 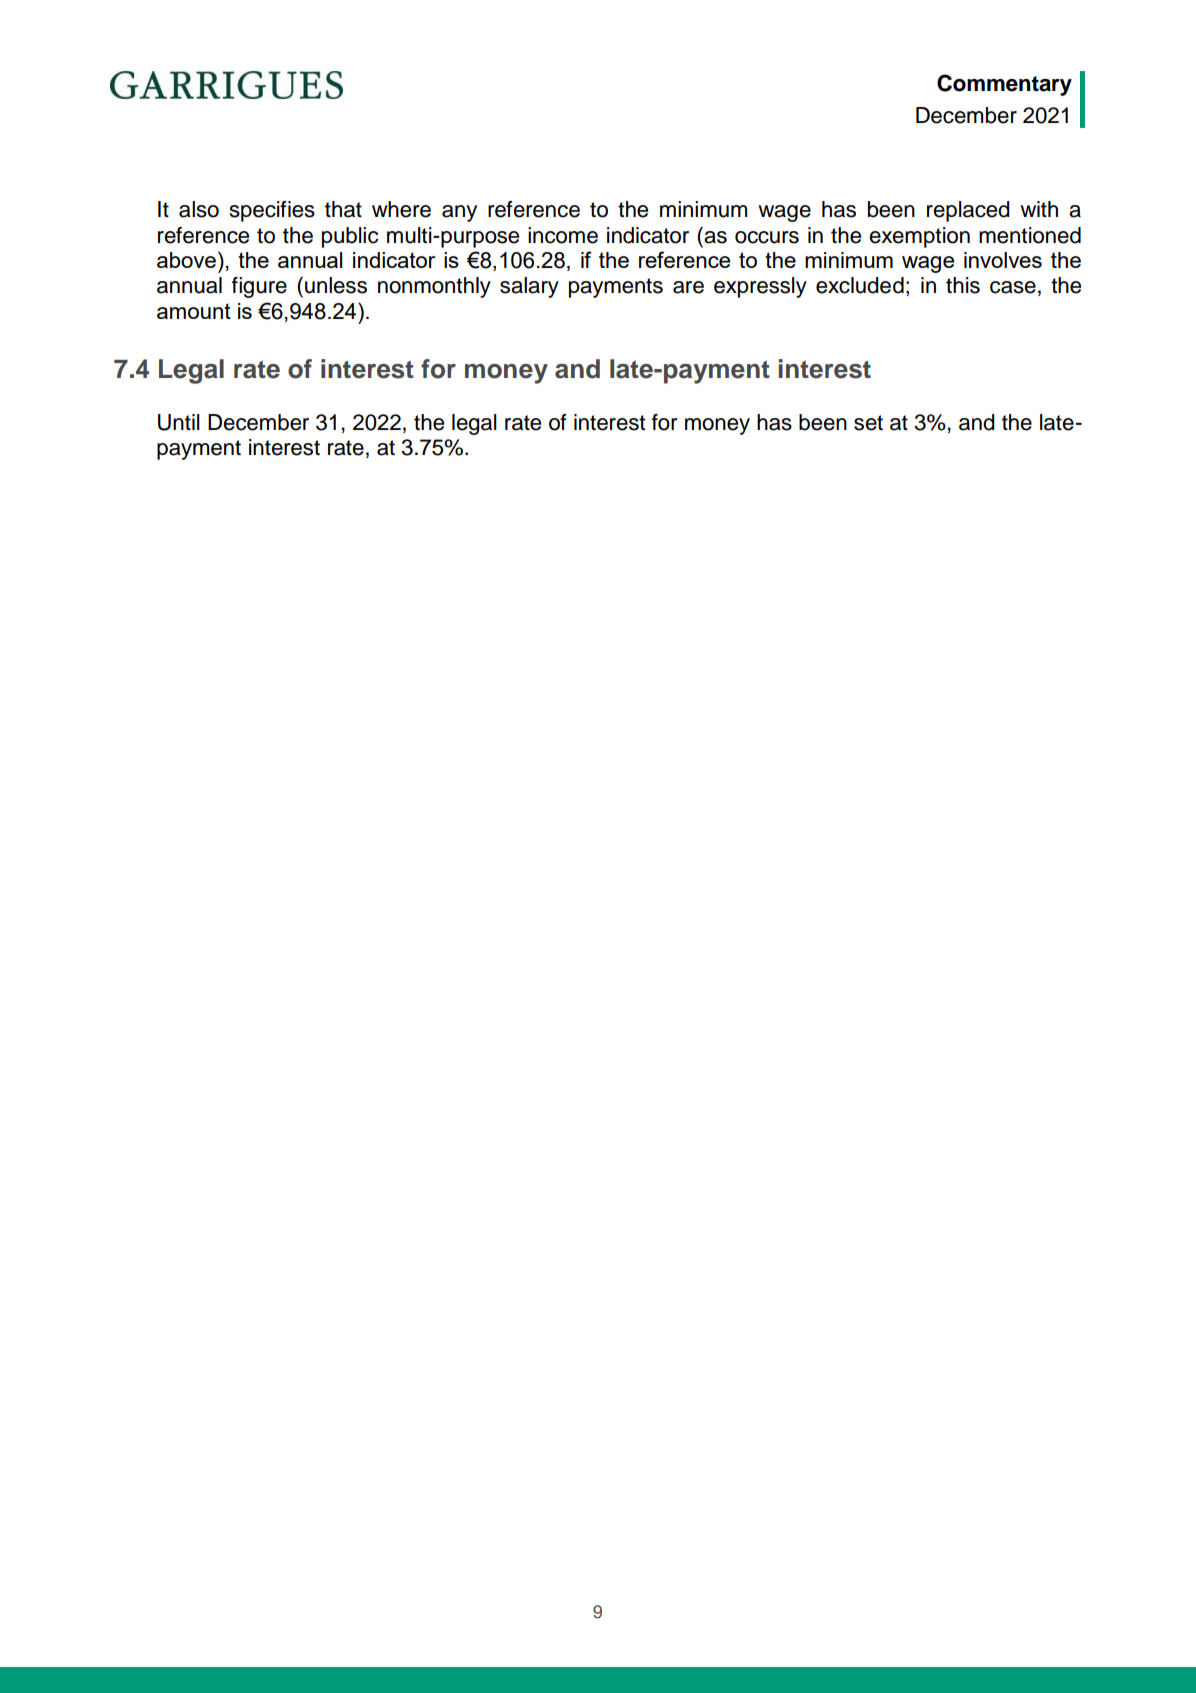 What do you see at coordinates (259, 287) in the screenshot?
I see `figure` at bounding box center [259, 287].
